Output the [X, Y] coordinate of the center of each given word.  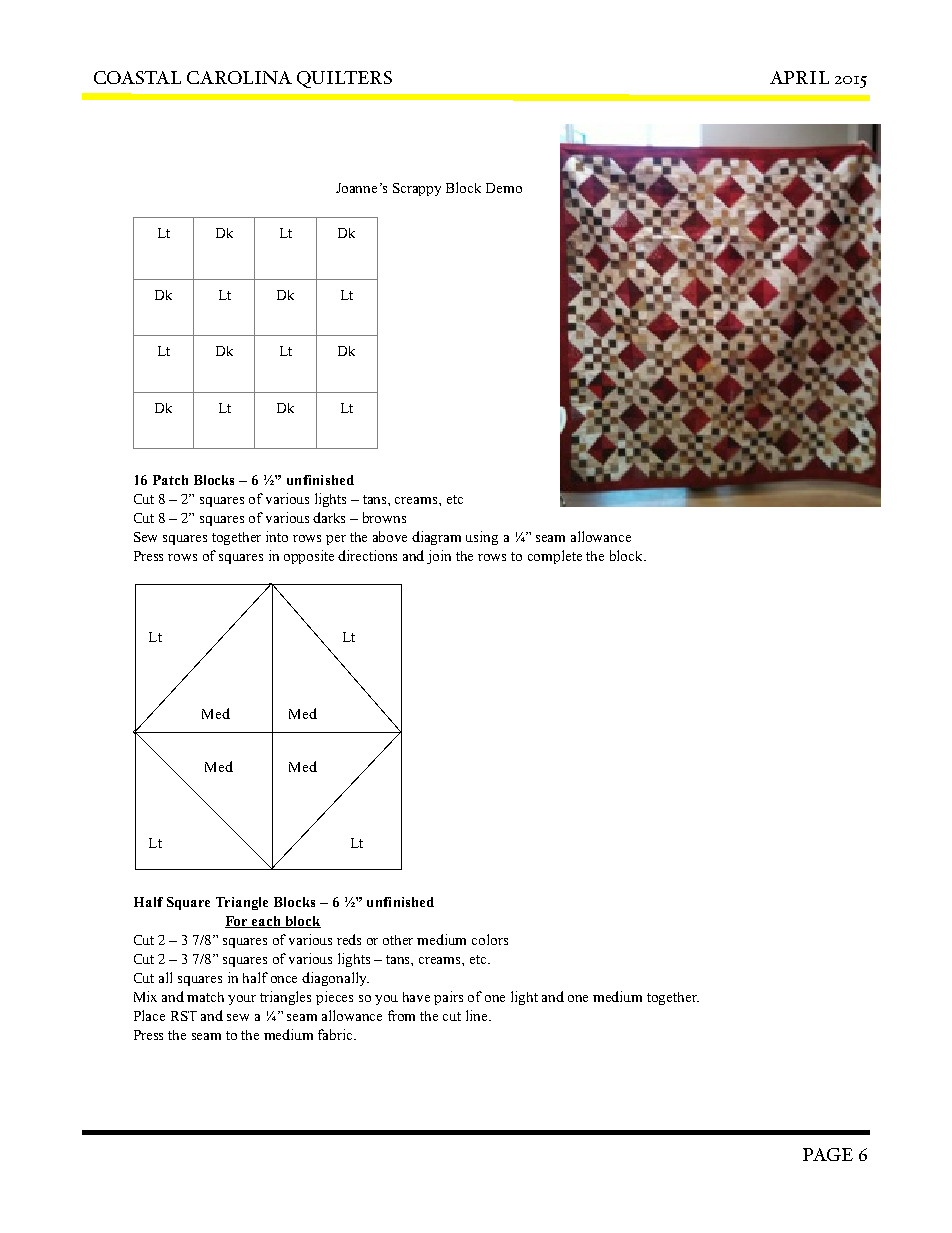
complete [555, 557]
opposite [309, 557]
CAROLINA [239, 77]
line [478, 1015]
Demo [504, 188]
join [439, 557]
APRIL [799, 77]
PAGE [828, 1154]
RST [184, 1016]
